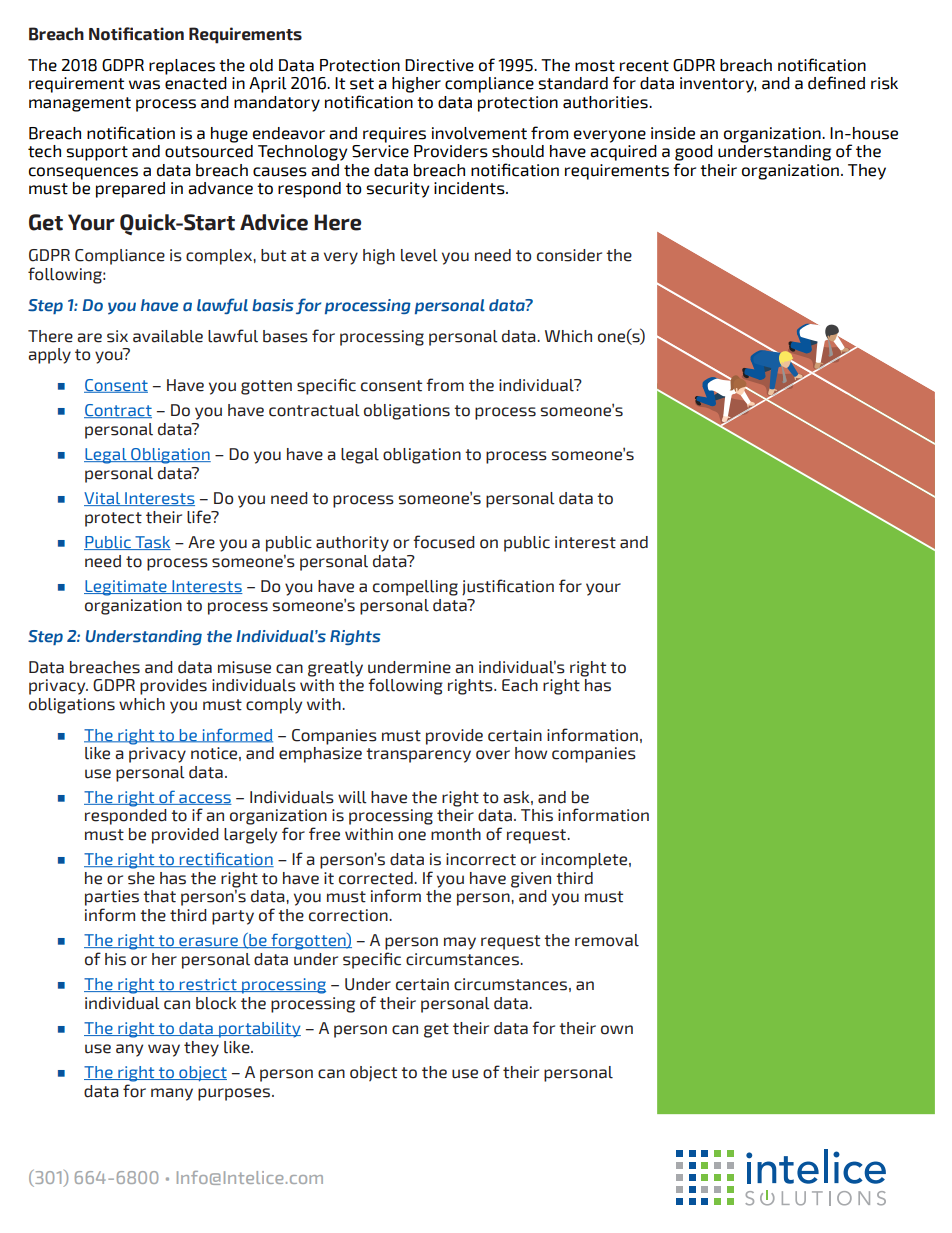 The height and width of the screenshot is (1233, 952). I want to click on own, so click(617, 1030).
